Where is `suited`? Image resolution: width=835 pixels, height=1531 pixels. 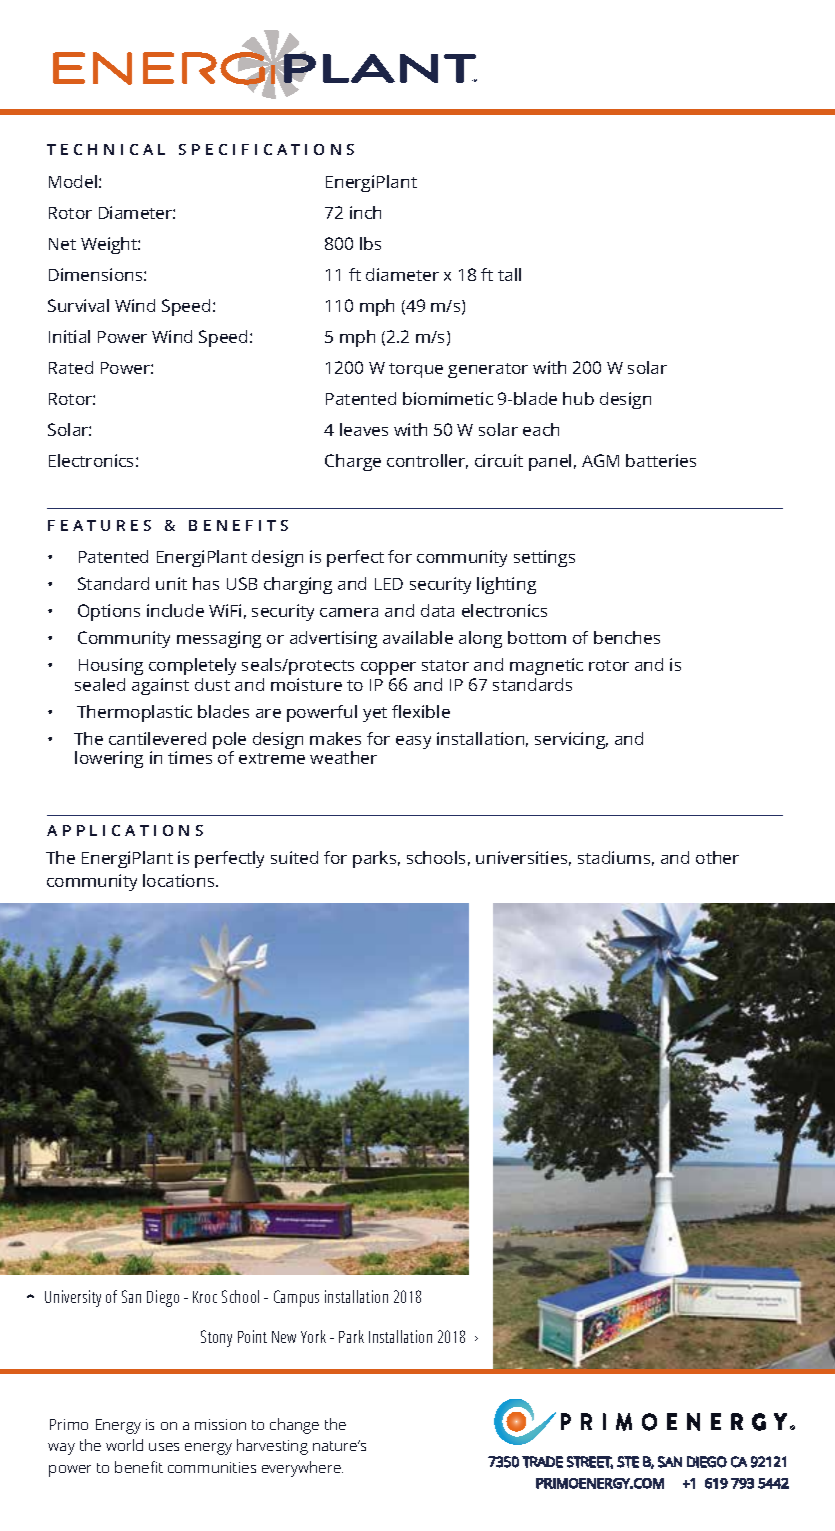
suited is located at coordinates (294, 857).
